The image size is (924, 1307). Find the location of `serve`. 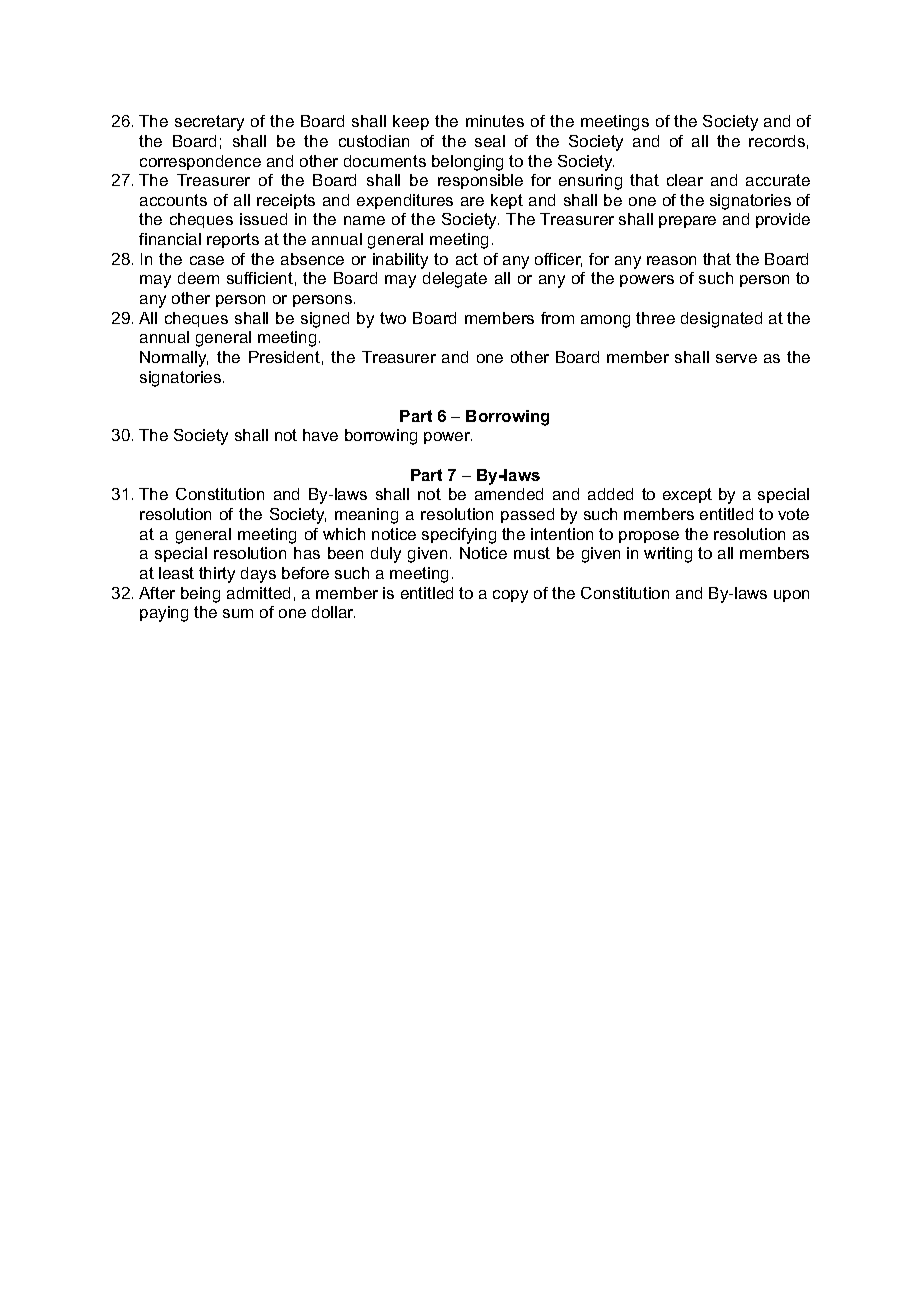

serve is located at coordinates (736, 358).
